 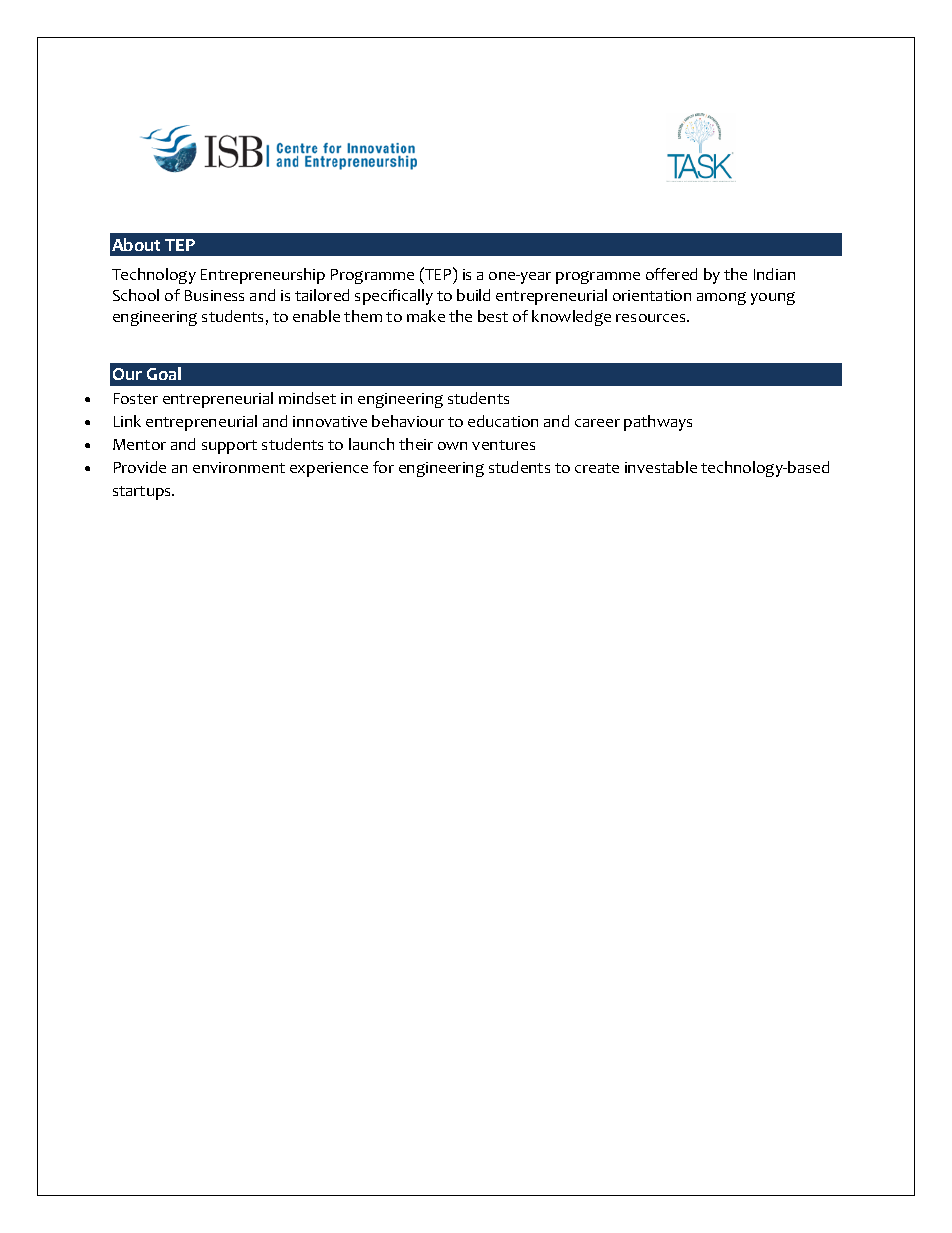 What do you see at coordinates (143, 493) in the document?
I see `startups` at bounding box center [143, 493].
